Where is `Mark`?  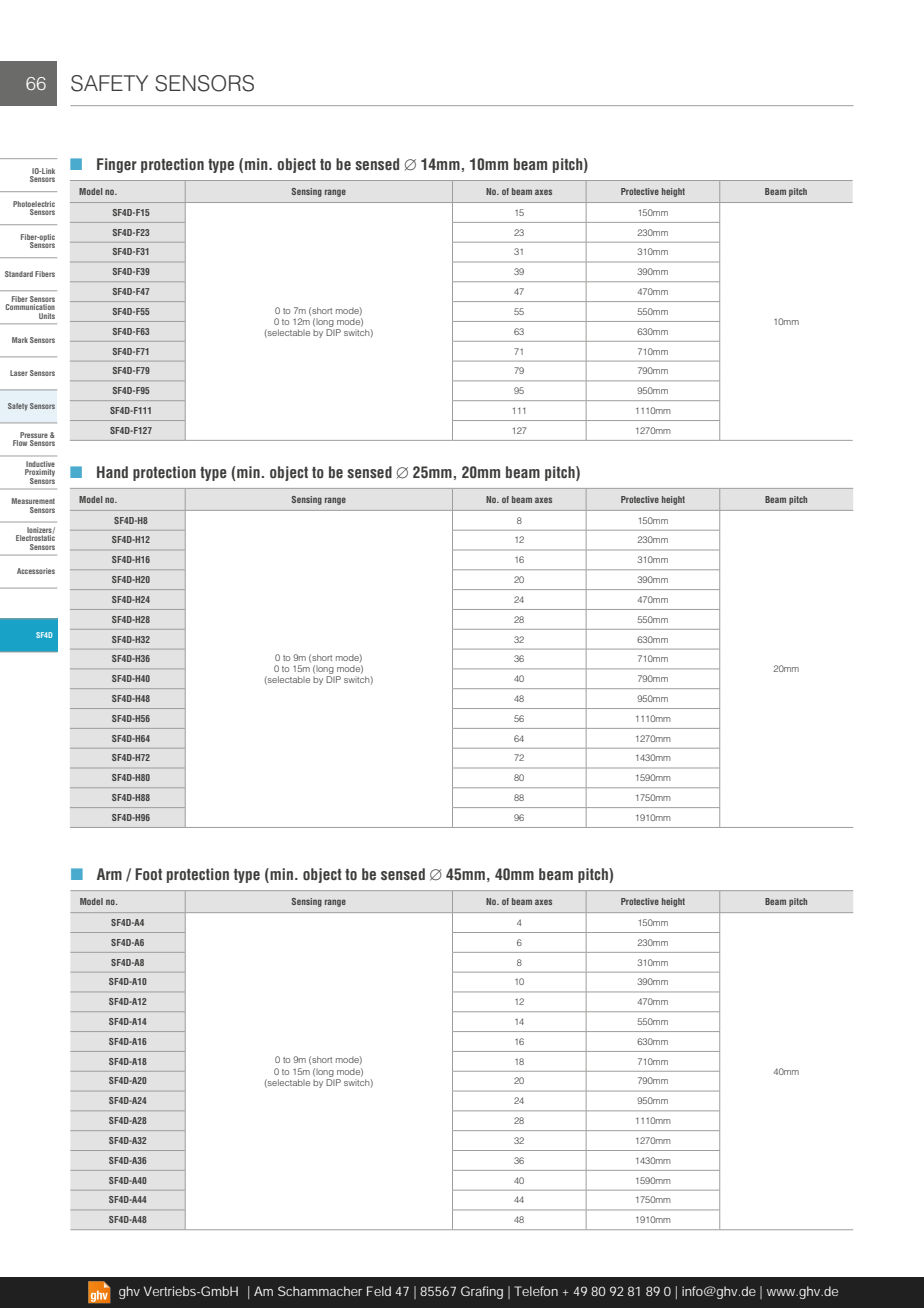
Mark is located at coordinates (20, 340).
